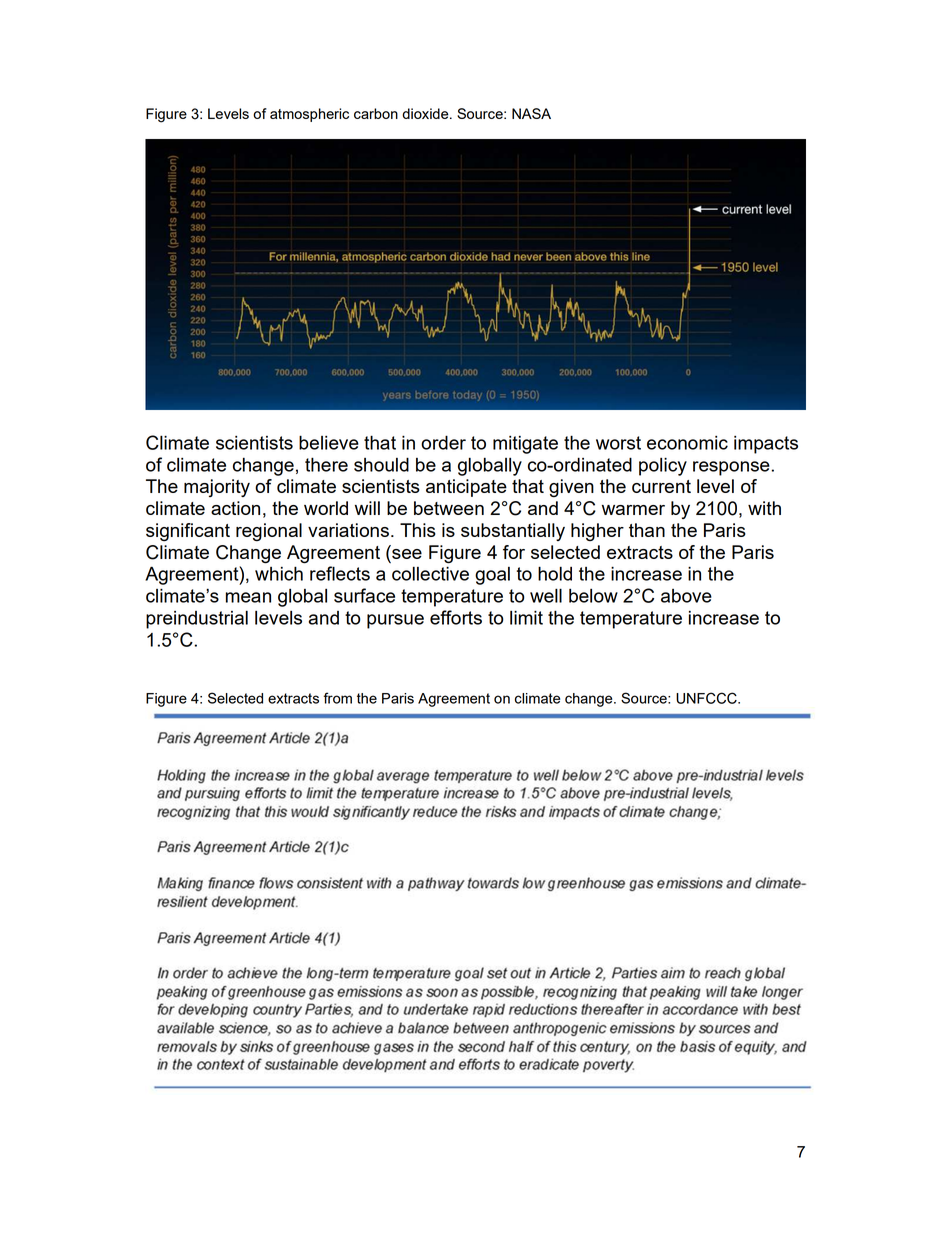  Describe the element at coordinates (531, 113) in the screenshot. I see `NASA` at that location.
